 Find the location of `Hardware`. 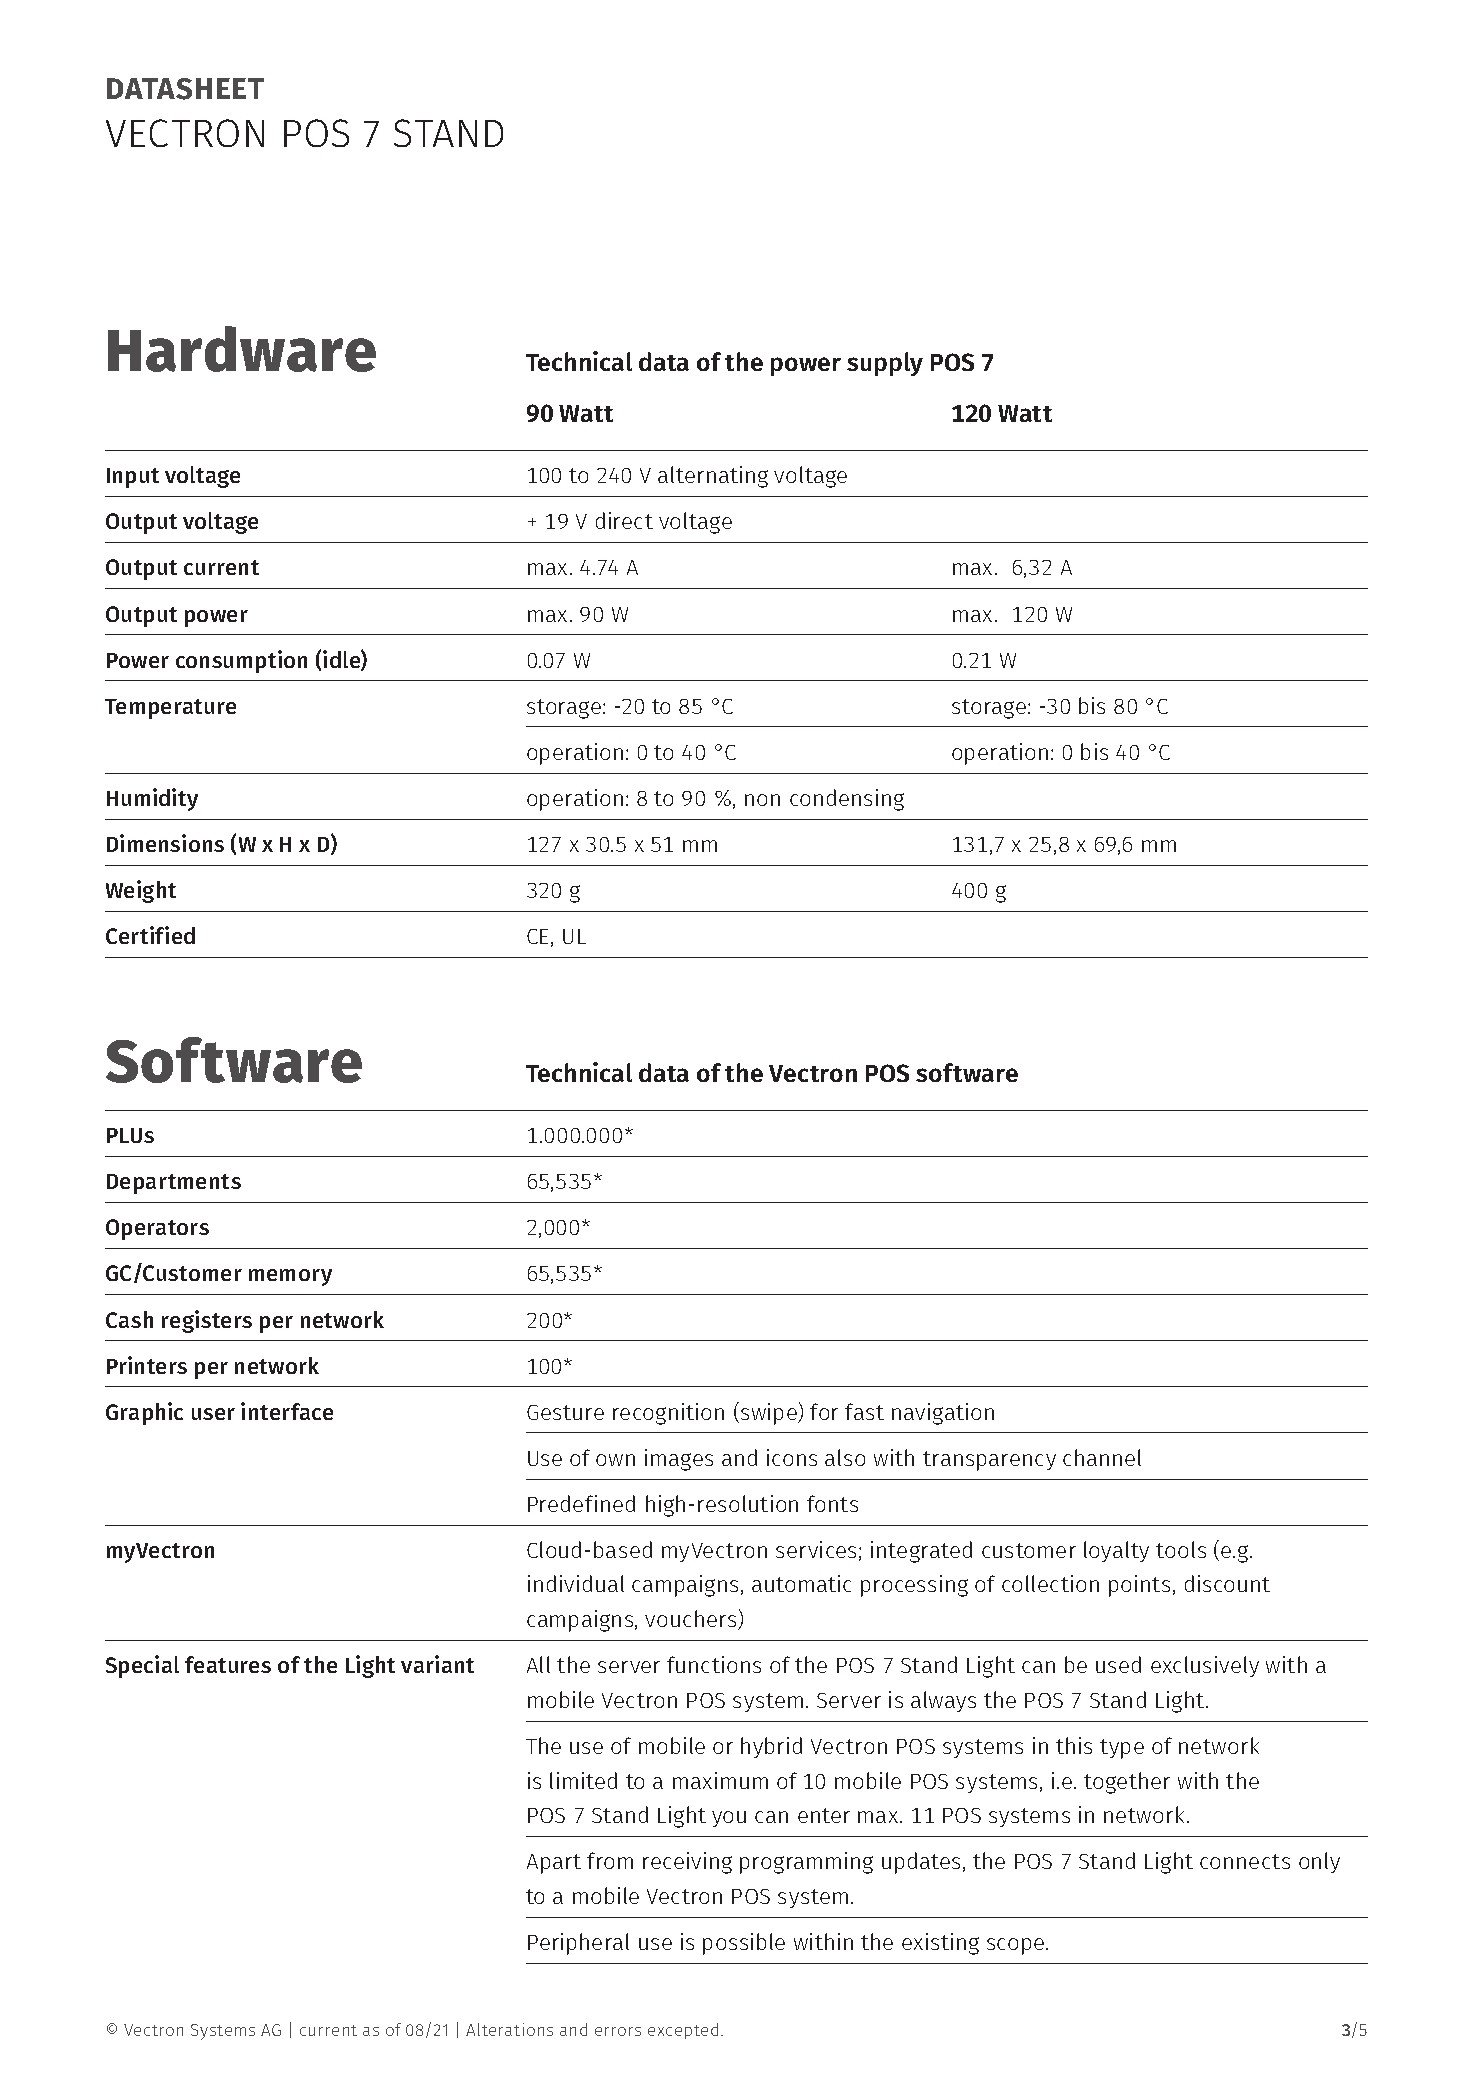

Hardware is located at coordinates (242, 349).
